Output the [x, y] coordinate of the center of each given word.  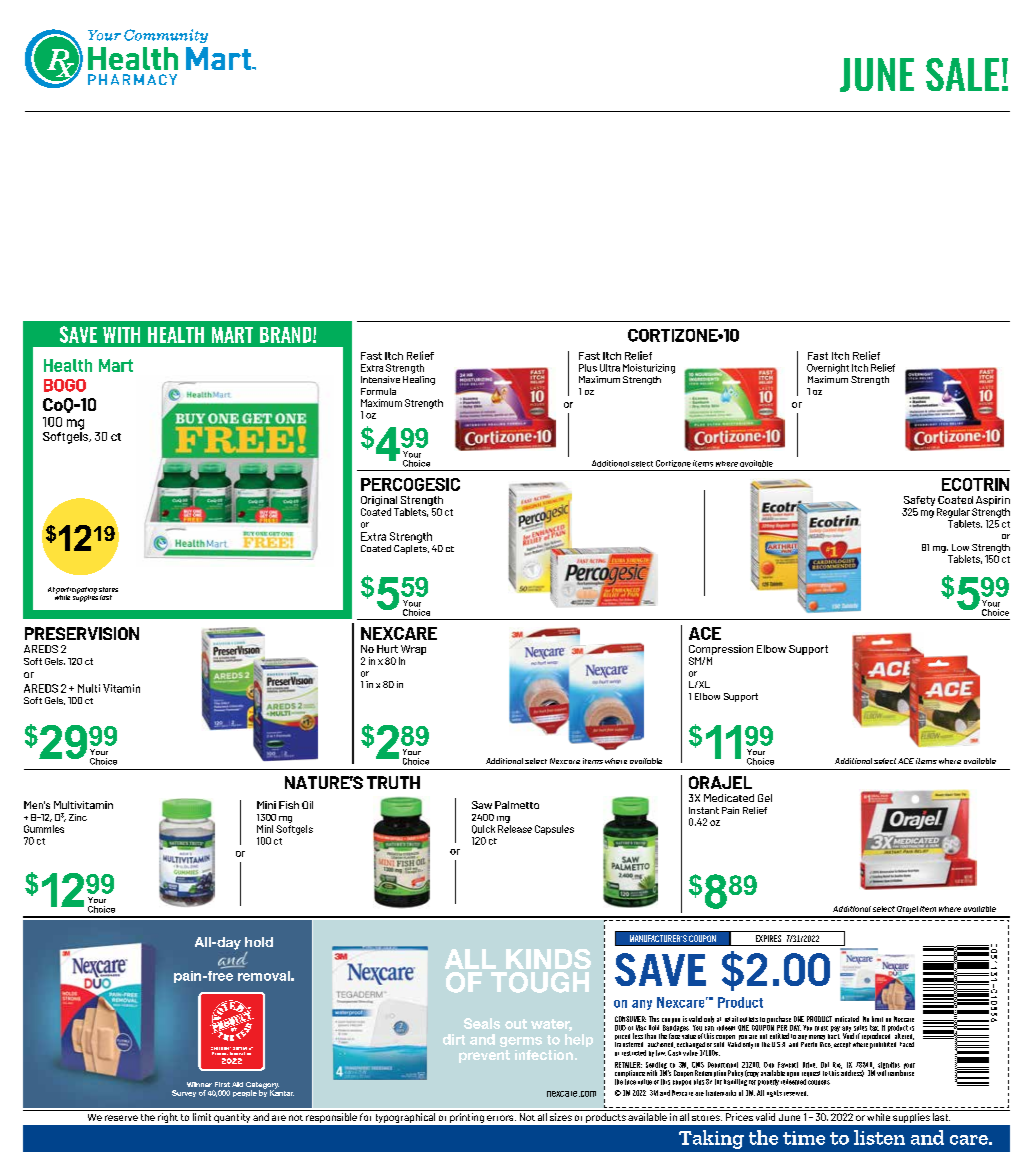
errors [501, 1118]
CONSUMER [630, 1019]
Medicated [729, 798]
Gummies [44, 829]
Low [960, 547]
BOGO [65, 385]
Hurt [387, 649]
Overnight [828, 369]
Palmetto [517, 805]
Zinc [78, 817]
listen [879, 1137]
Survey [184, 1093]
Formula [378, 391]
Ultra [610, 368]
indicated [847, 1019]
